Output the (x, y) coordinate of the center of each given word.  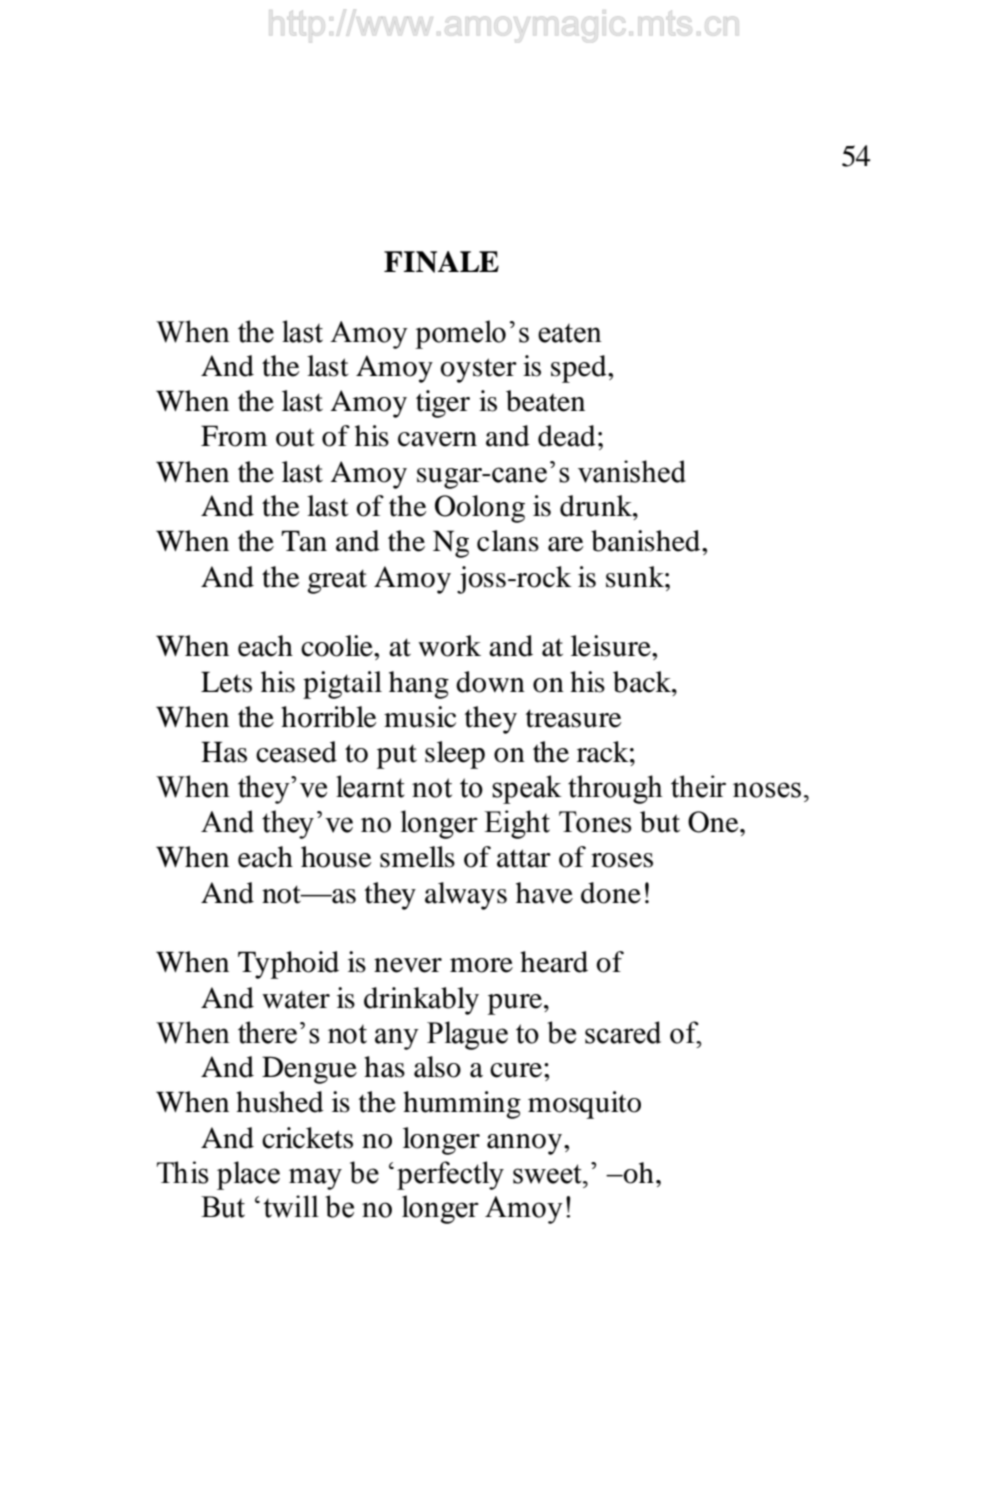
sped (580, 369)
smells (417, 857)
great (337, 581)
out (295, 437)
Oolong (480, 509)
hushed (280, 1102)
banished (647, 541)
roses (622, 860)
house (336, 857)
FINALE (441, 262)
